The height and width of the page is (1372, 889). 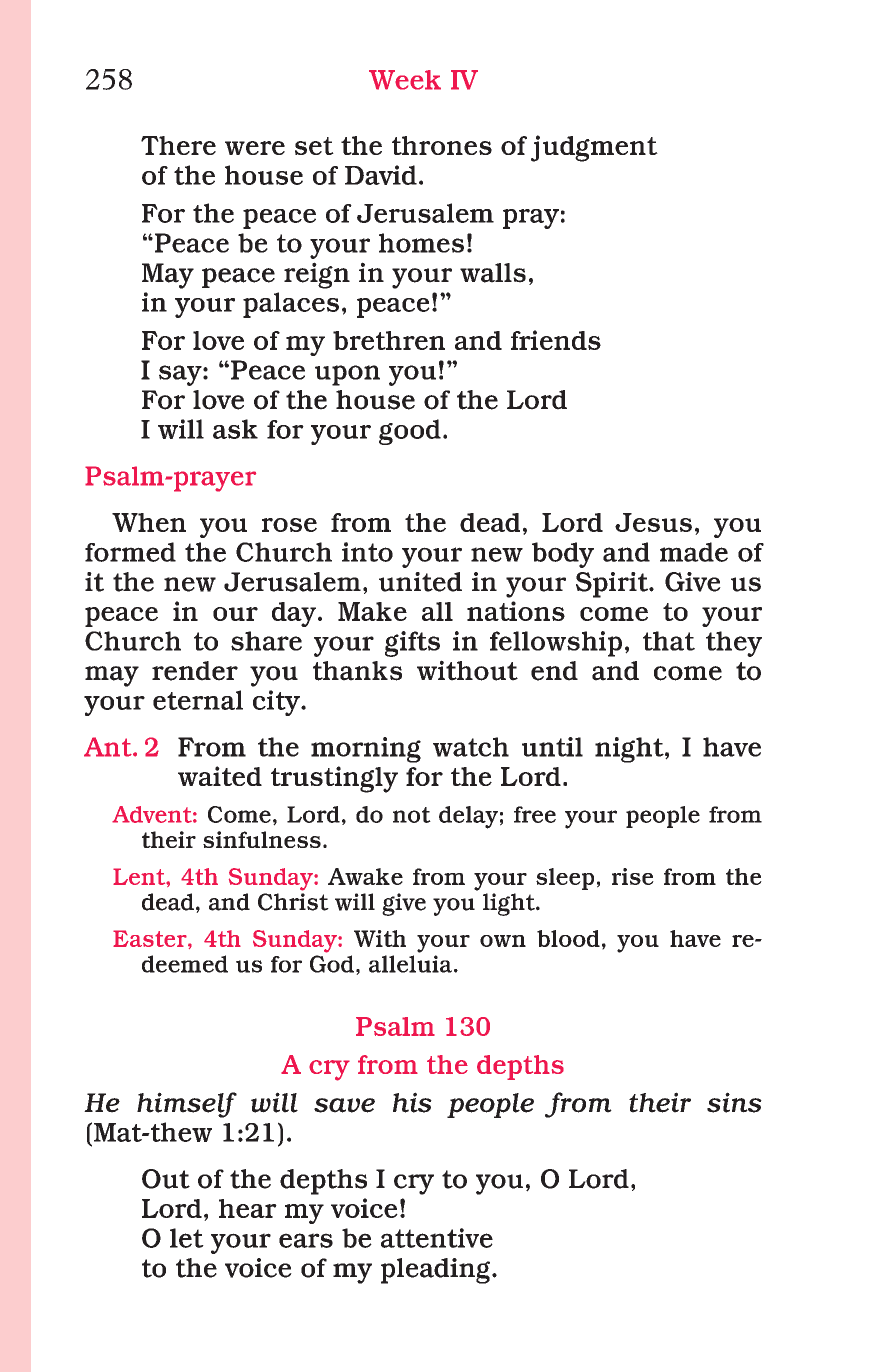 I want to click on attentive, so click(x=437, y=1238).
